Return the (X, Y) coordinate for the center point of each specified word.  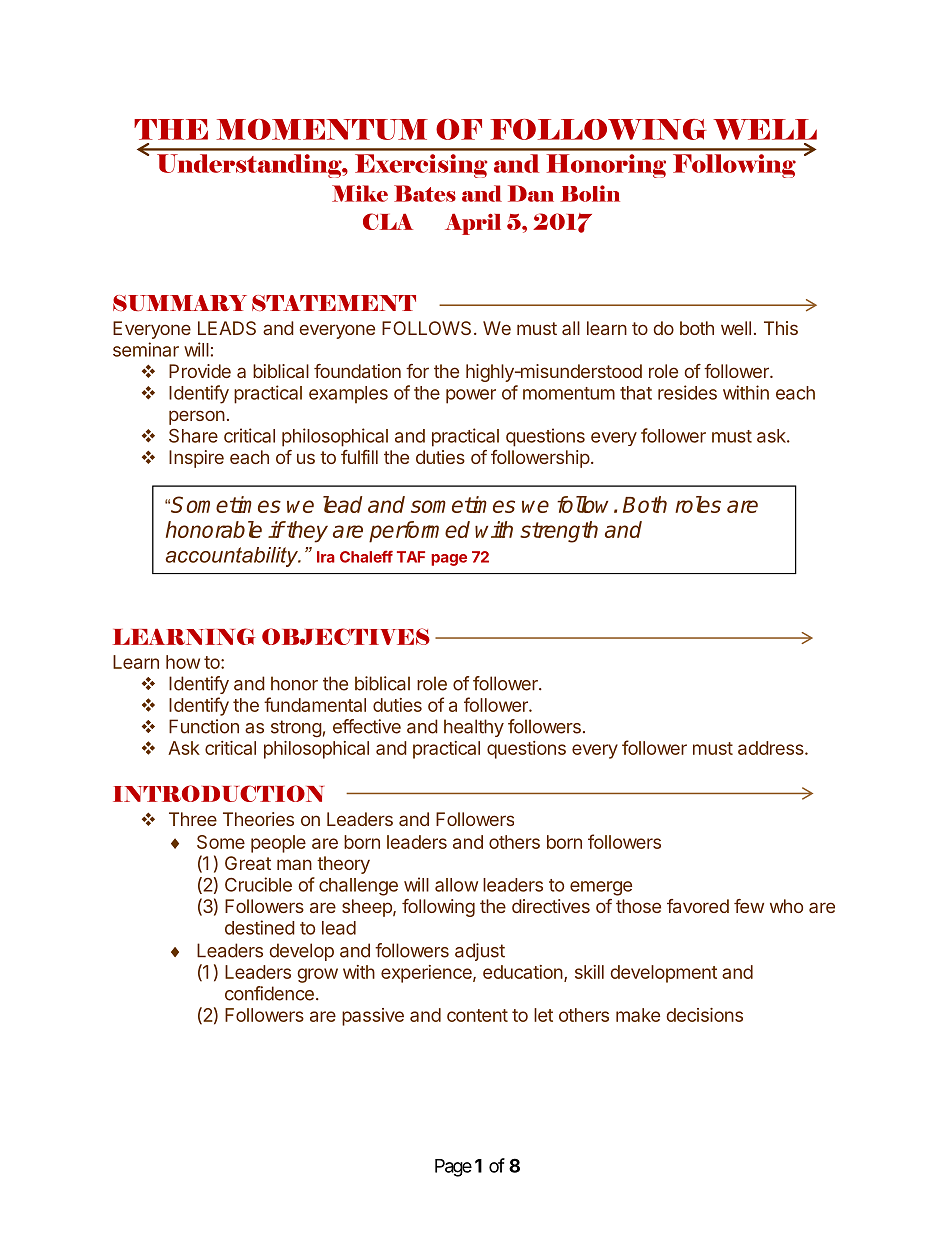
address (772, 748)
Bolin (590, 193)
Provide (200, 371)
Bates (425, 193)
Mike (360, 193)
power (471, 396)
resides (687, 392)
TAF (411, 557)
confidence (269, 993)
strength (559, 532)
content (477, 1015)
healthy (474, 728)
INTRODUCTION (218, 793)
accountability (233, 557)
